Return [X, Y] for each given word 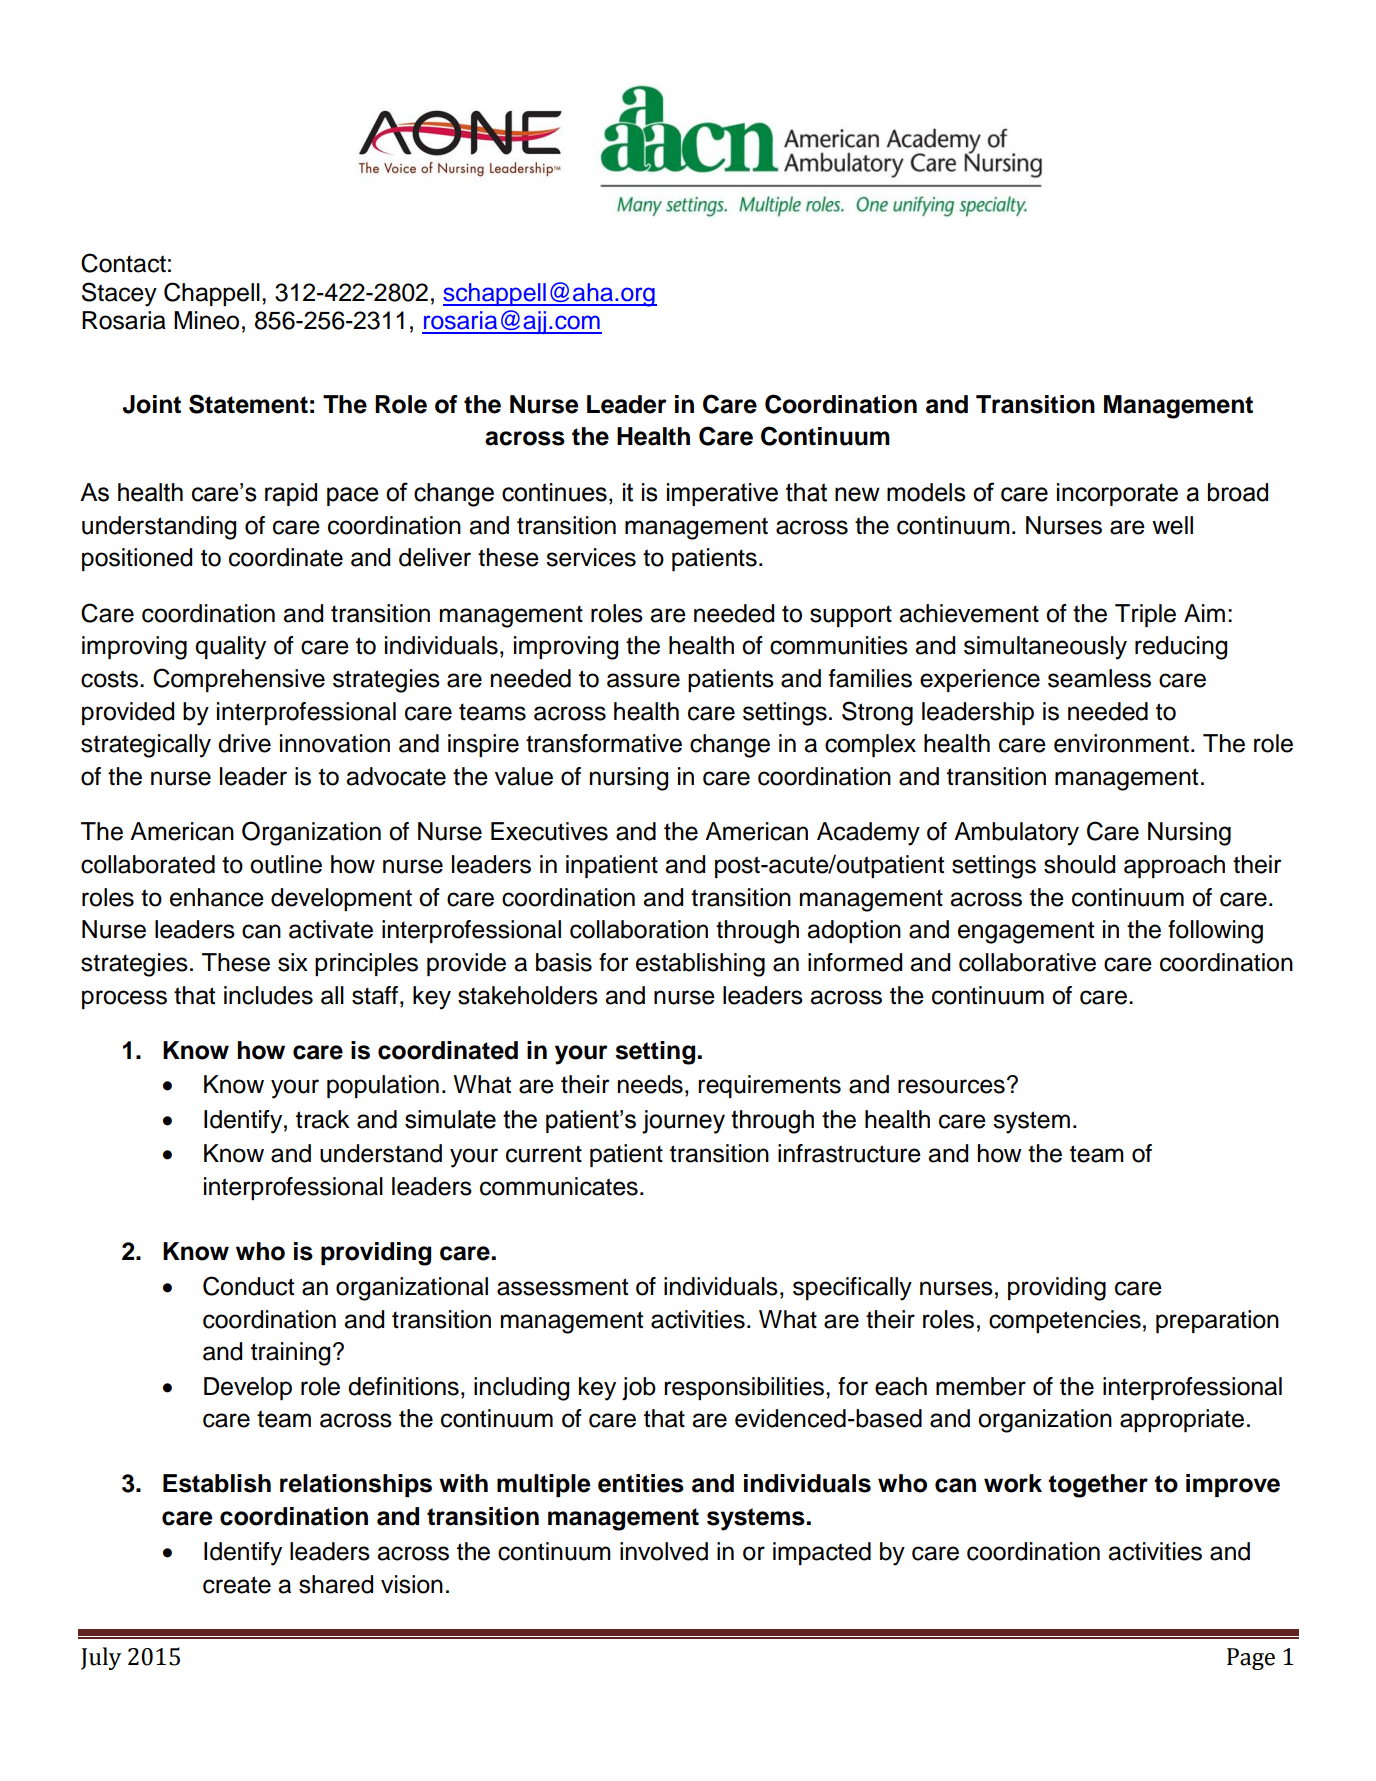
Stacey [119, 294]
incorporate [1117, 494]
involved [664, 1551]
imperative [722, 494]
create [237, 1585]
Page [1251, 1659]
